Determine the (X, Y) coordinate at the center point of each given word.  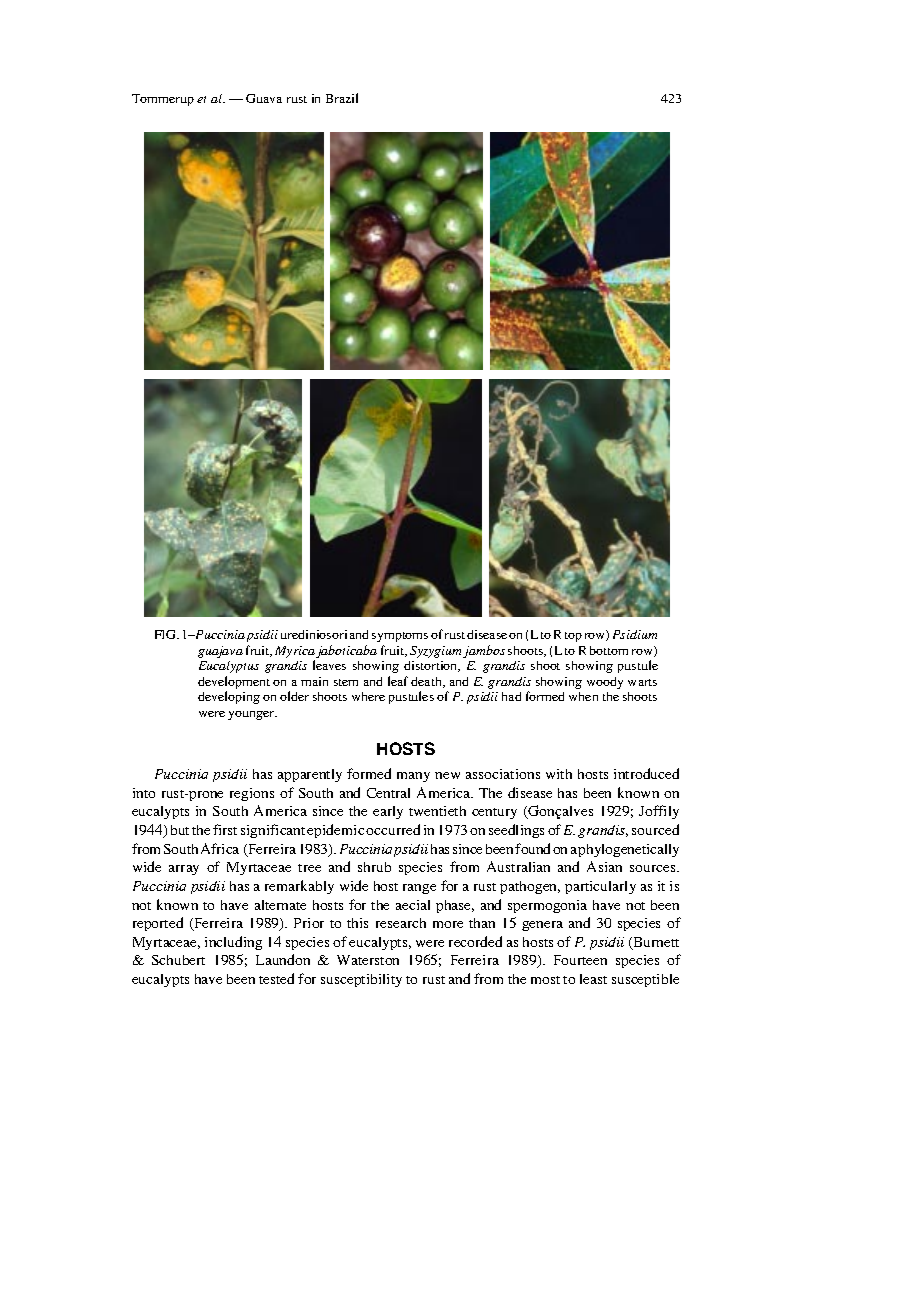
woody (605, 683)
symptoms (400, 637)
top (573, 637)
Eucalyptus (229, 667)
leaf (398, 681)
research (401, 923)
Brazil (342, 98)
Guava (264, 98)
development (234, 684)
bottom (609, 650)
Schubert (178, 960)
